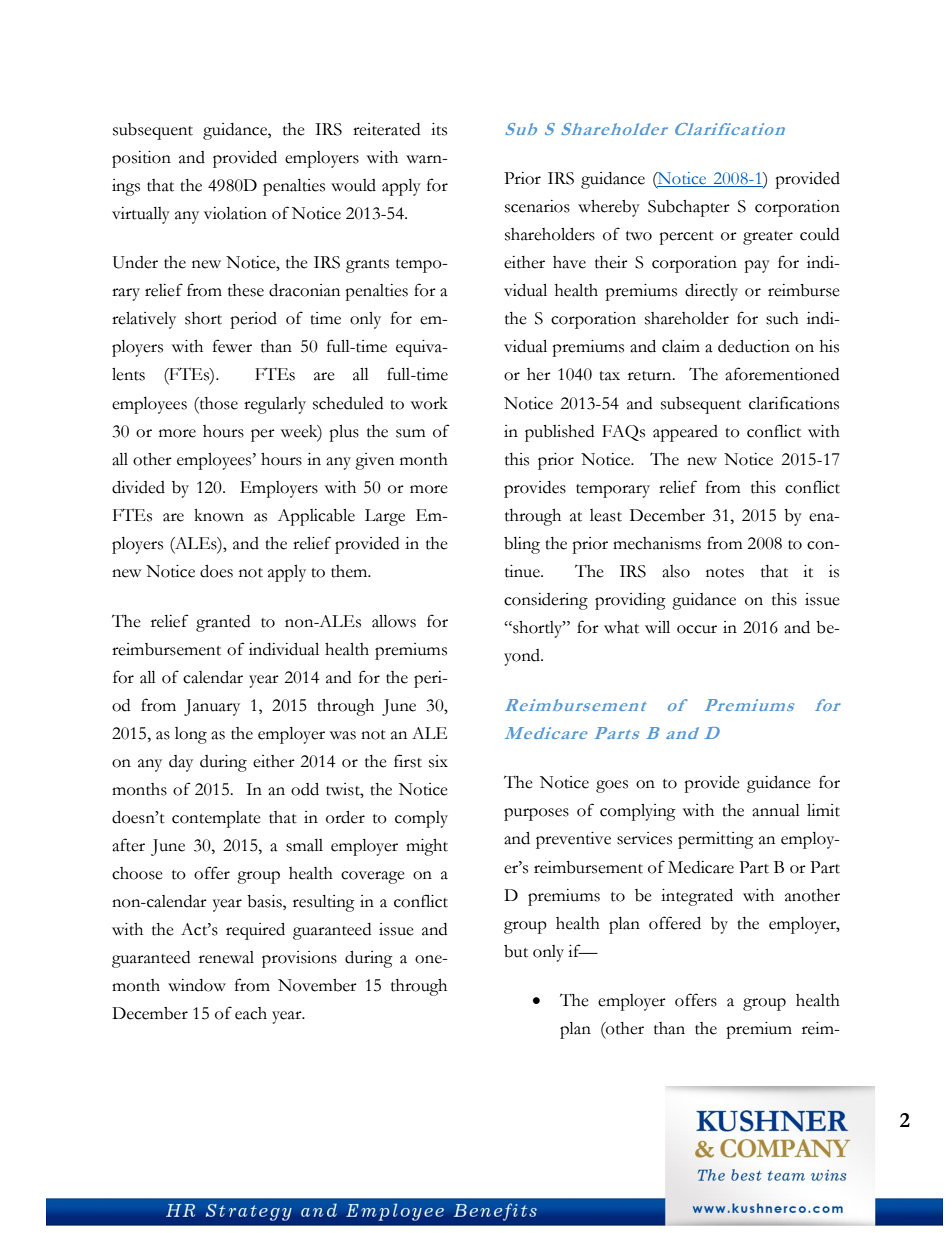 This image has width=952, height=1233. What do you see at coordinates (768, 238) in the image?
I see `greater` at bounding box center [768, 238].
